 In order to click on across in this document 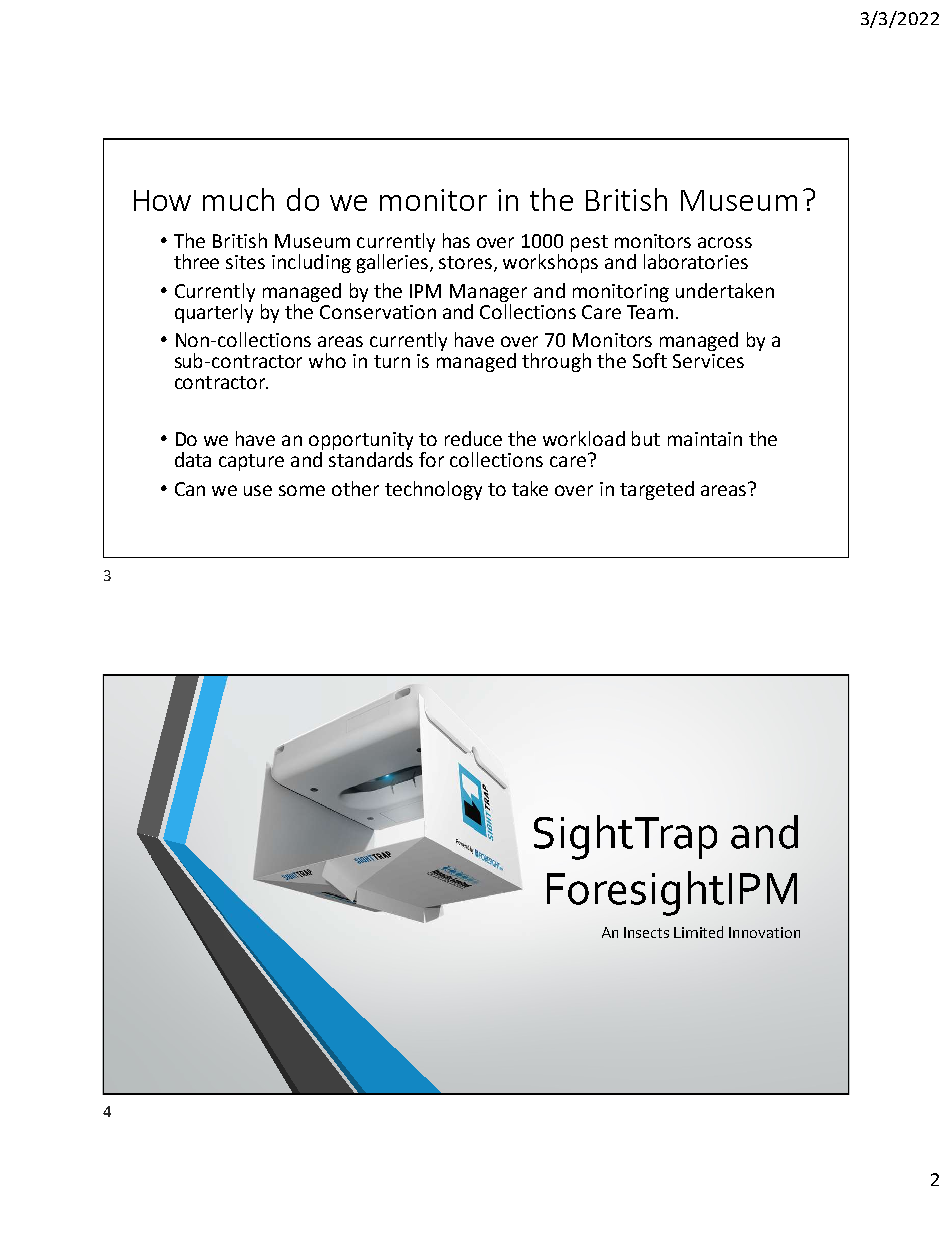, I will do `click(725, 242)`.
